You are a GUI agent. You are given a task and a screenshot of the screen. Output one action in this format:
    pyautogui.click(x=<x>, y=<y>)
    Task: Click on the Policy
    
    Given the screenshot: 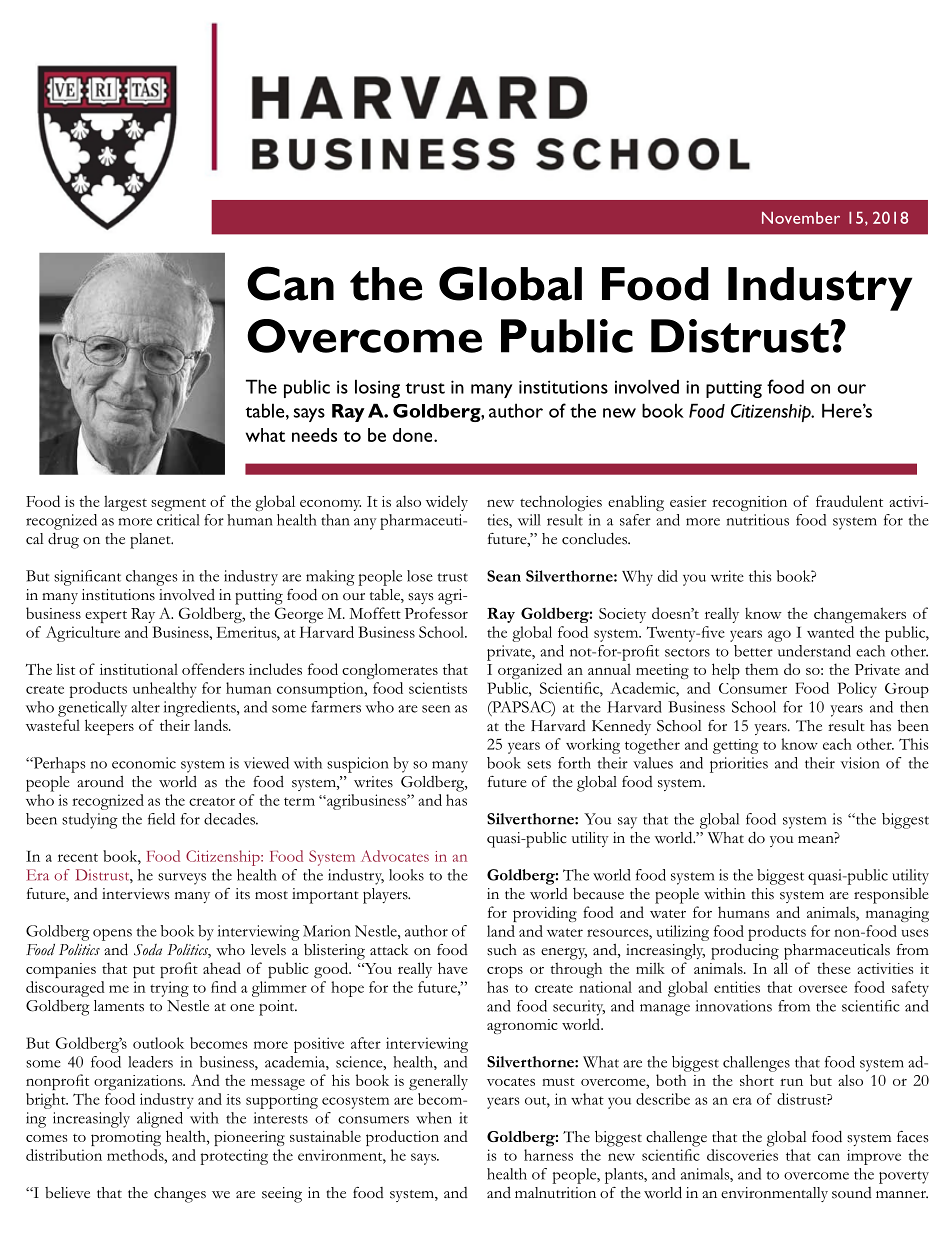 What is the action you would take?
    pyautogui.click(x=857, y=690)
